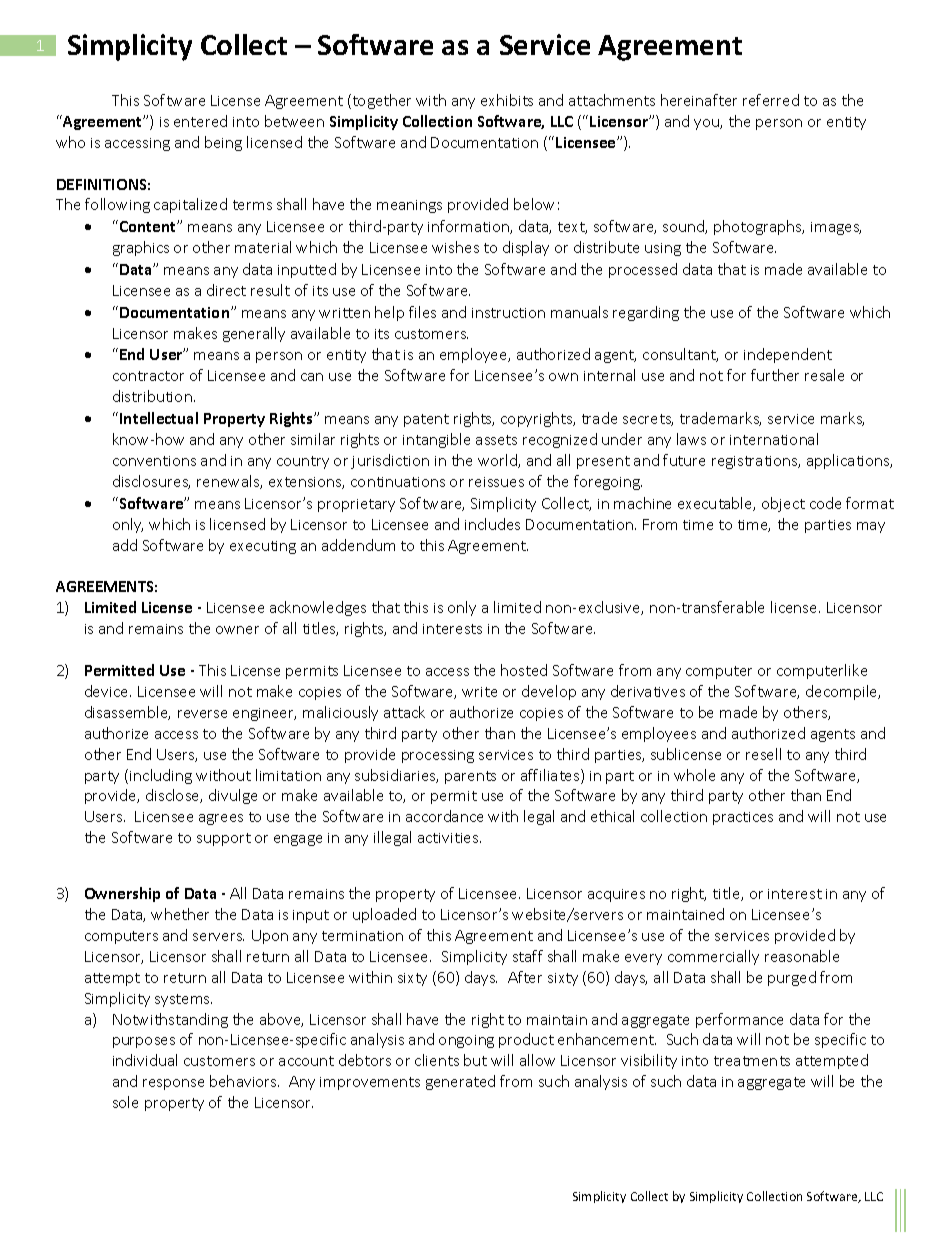  I want to click on entered, so click(200, 121).
